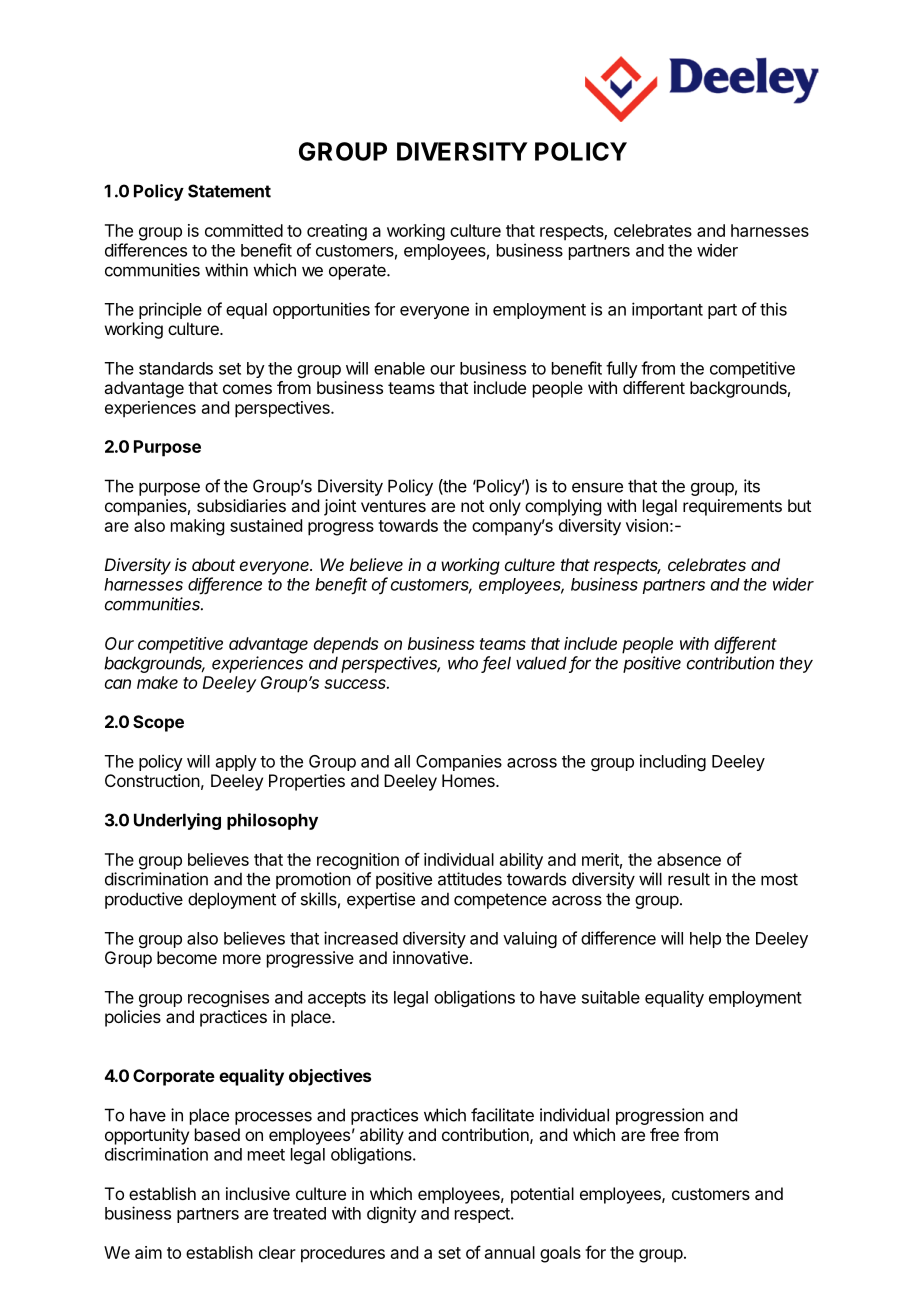 Image resolution: width=924 pixels, height=1307 pixels. What do you see at coordinates (472, 506) in the image?
I see `not` at bounding box center [472, 506].
